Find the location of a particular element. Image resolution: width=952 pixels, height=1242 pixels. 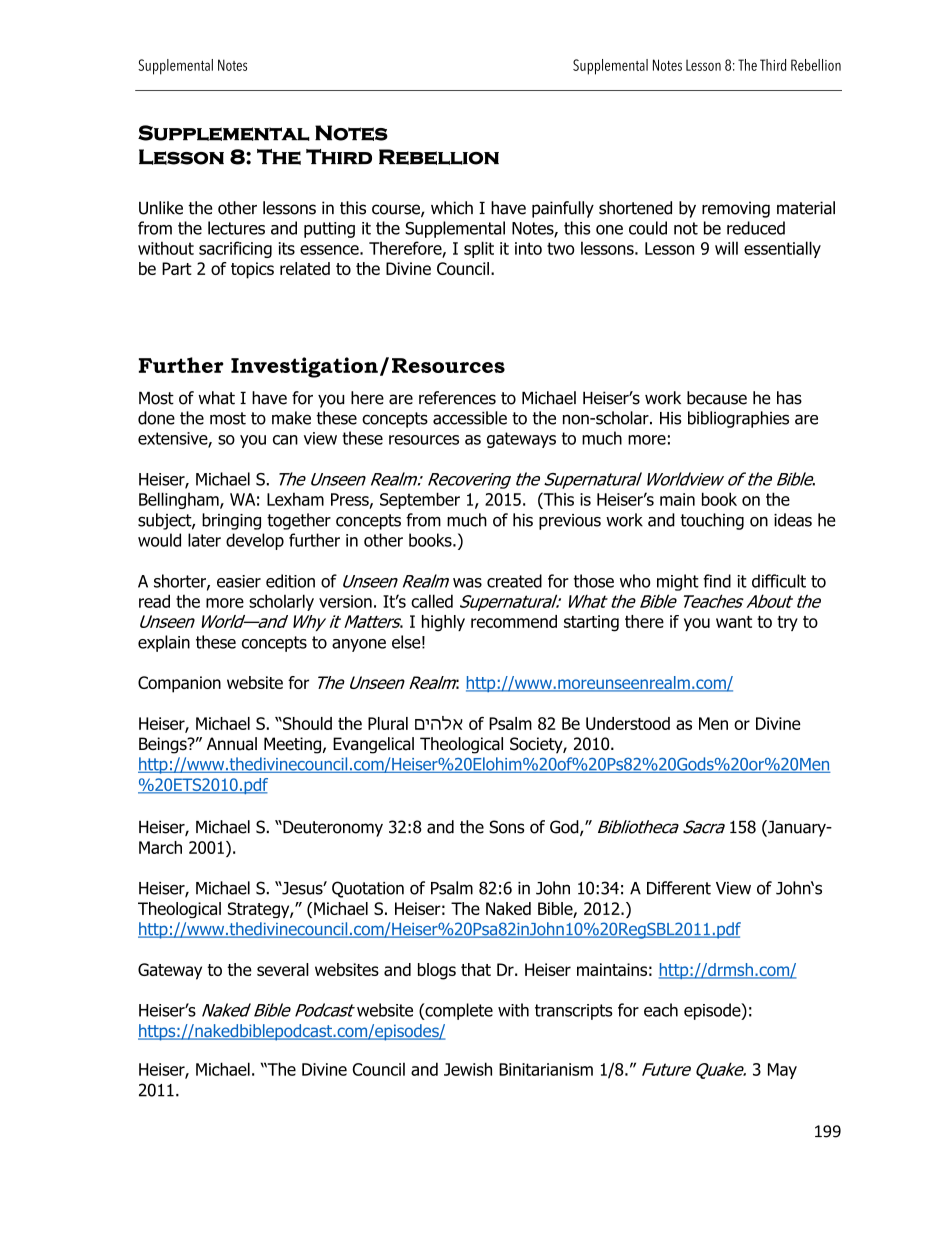

split is located at coordinates (479, 249).
